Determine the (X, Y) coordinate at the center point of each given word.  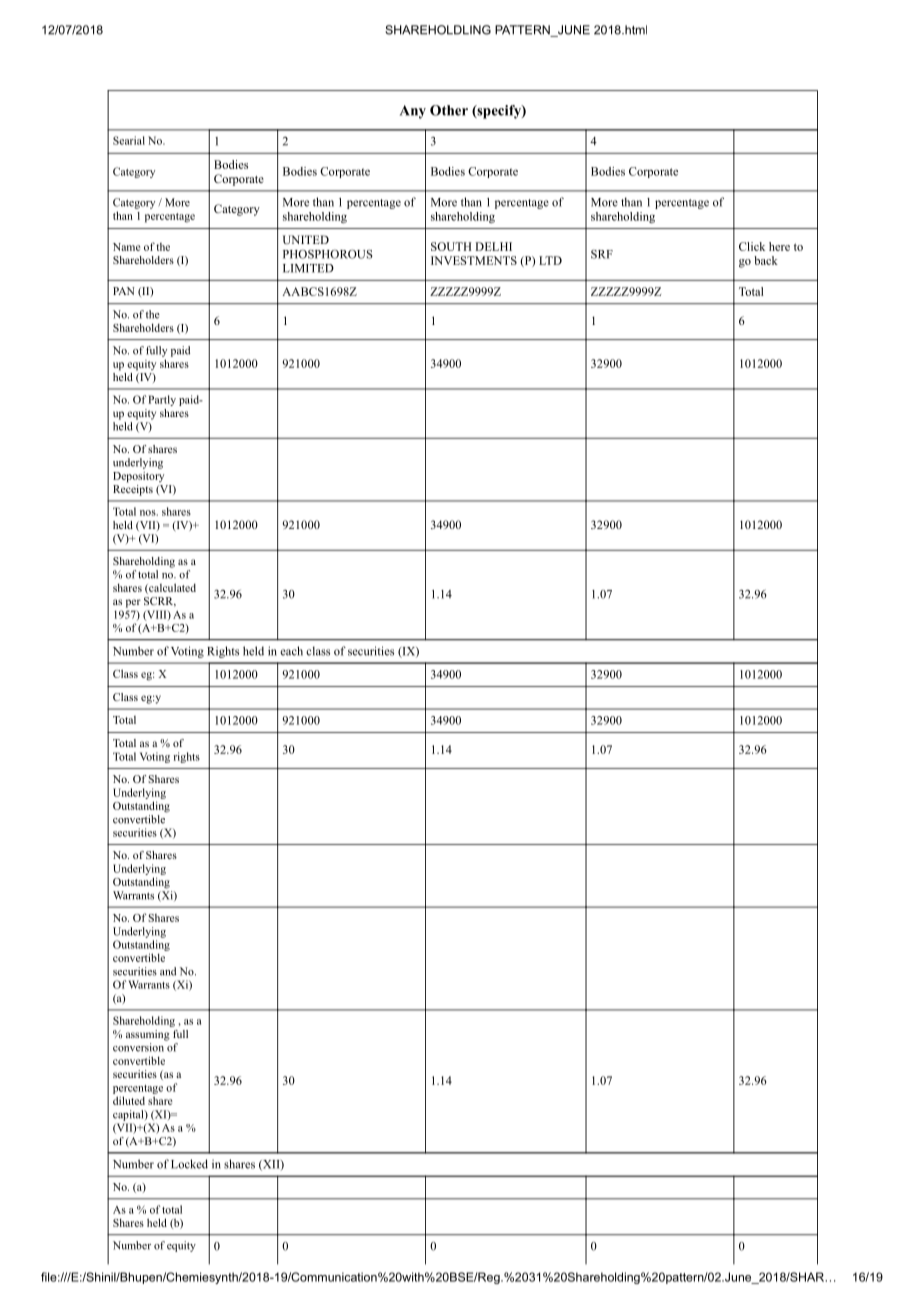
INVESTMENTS (474, 260)
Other (449, 110)
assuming (148, 1035)
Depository (138, 477)
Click (752, 246)
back (766, 260)
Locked (189, 1164)
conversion (138, 1047)
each (291, 651)
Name (126, 247)
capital (129, 1115)
